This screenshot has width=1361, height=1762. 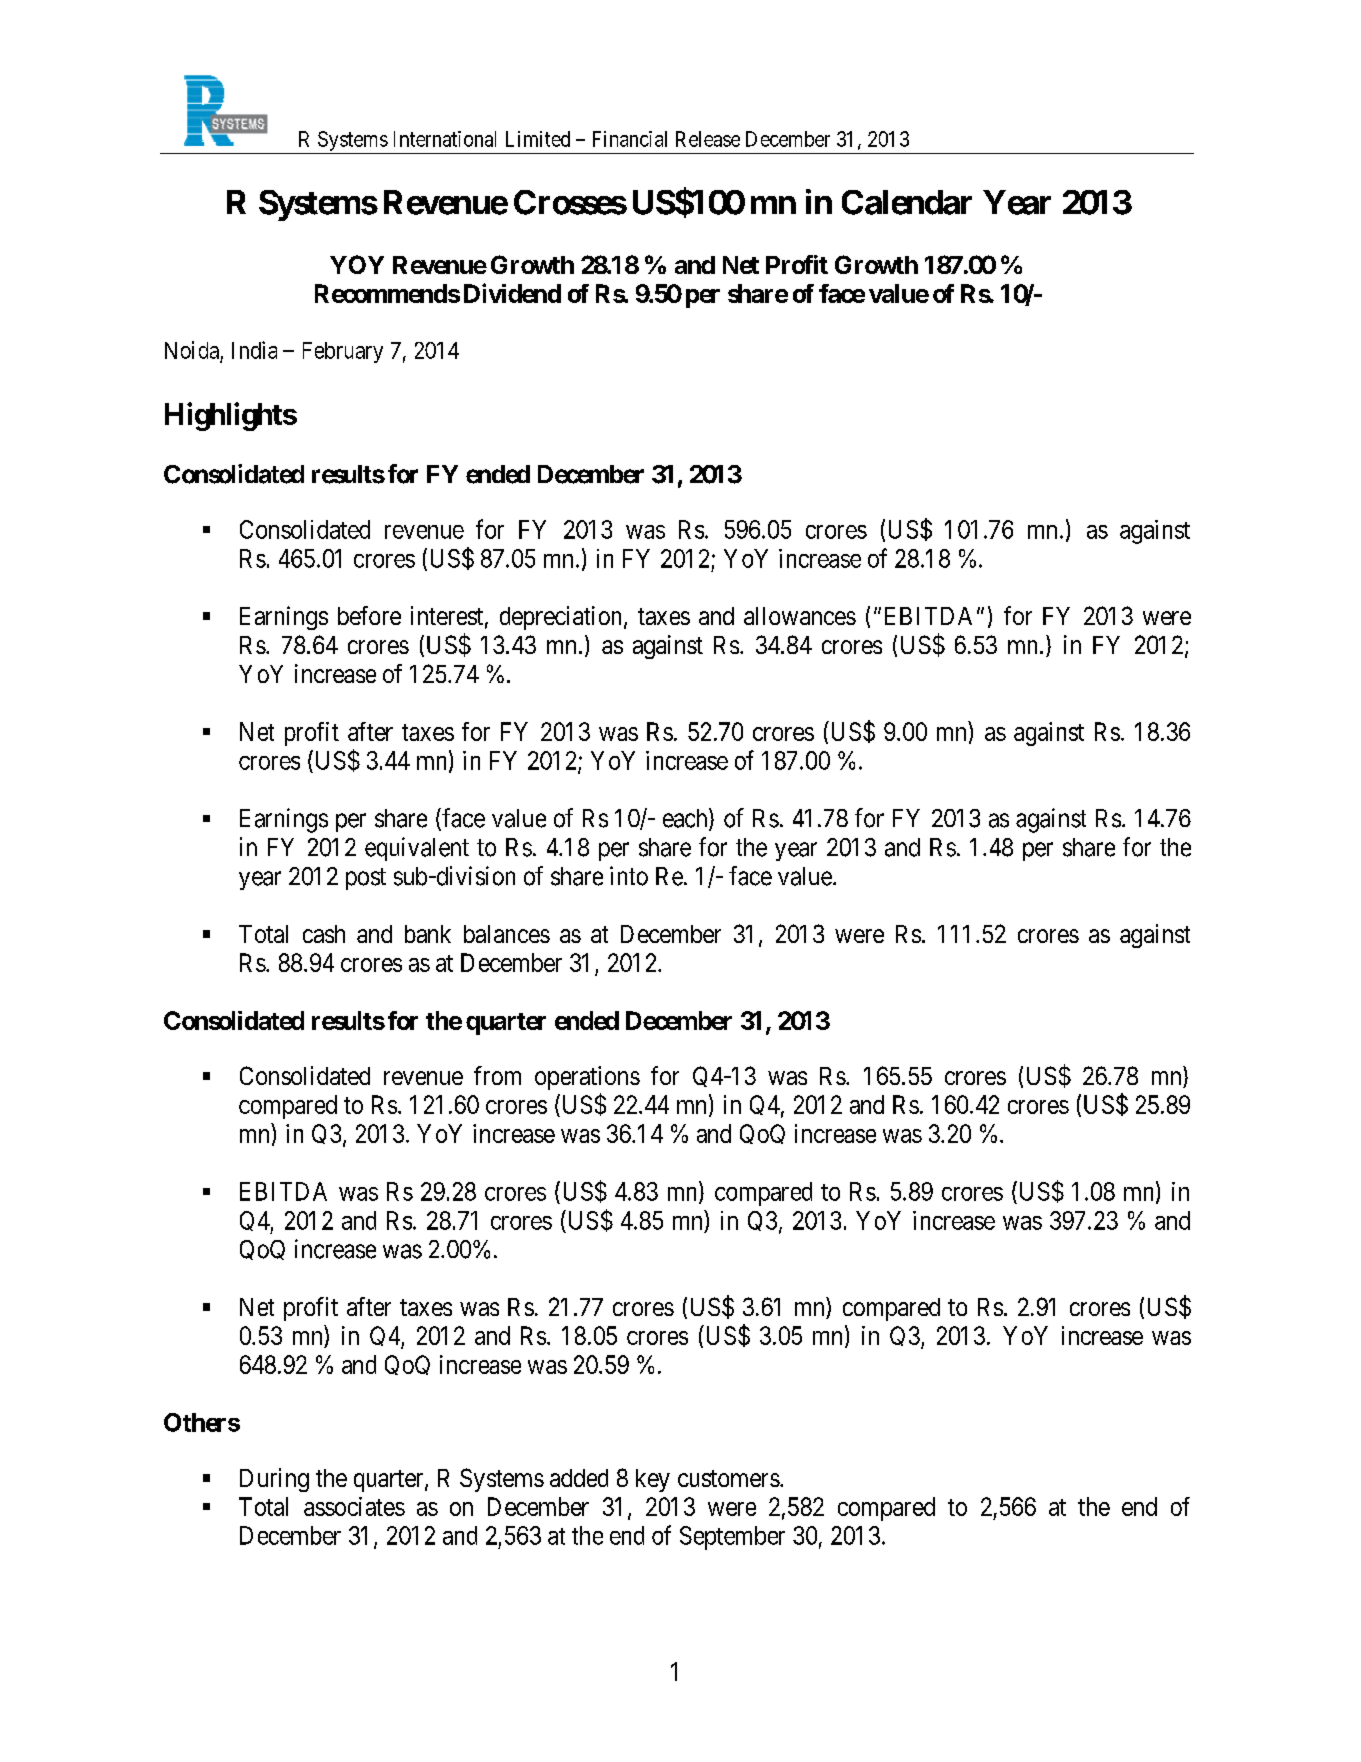 I want to click on International, so click(x=445, y=139).
